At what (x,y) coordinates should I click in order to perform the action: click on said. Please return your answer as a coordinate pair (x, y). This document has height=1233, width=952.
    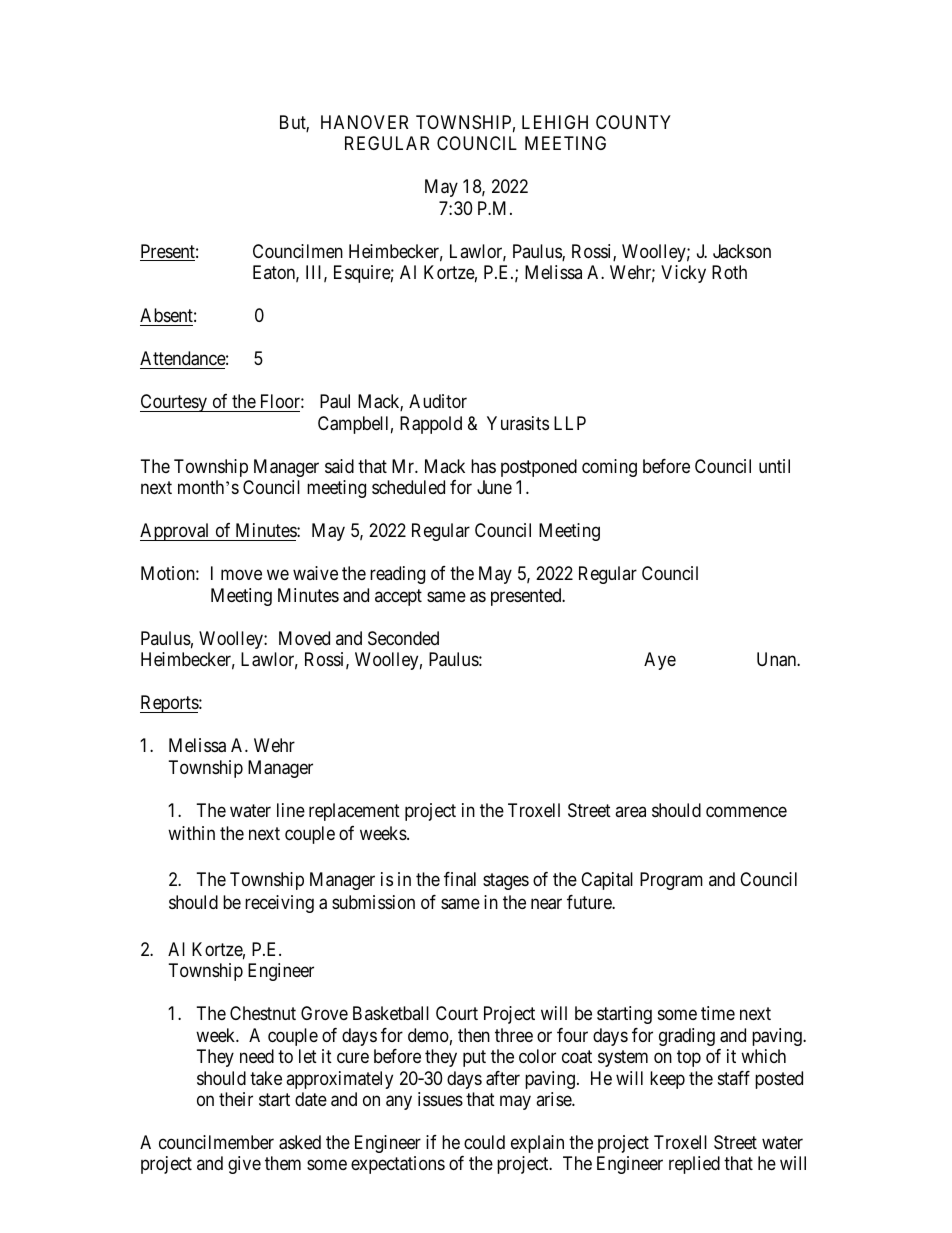
    Looking at the image, I should click on (339, 466).
